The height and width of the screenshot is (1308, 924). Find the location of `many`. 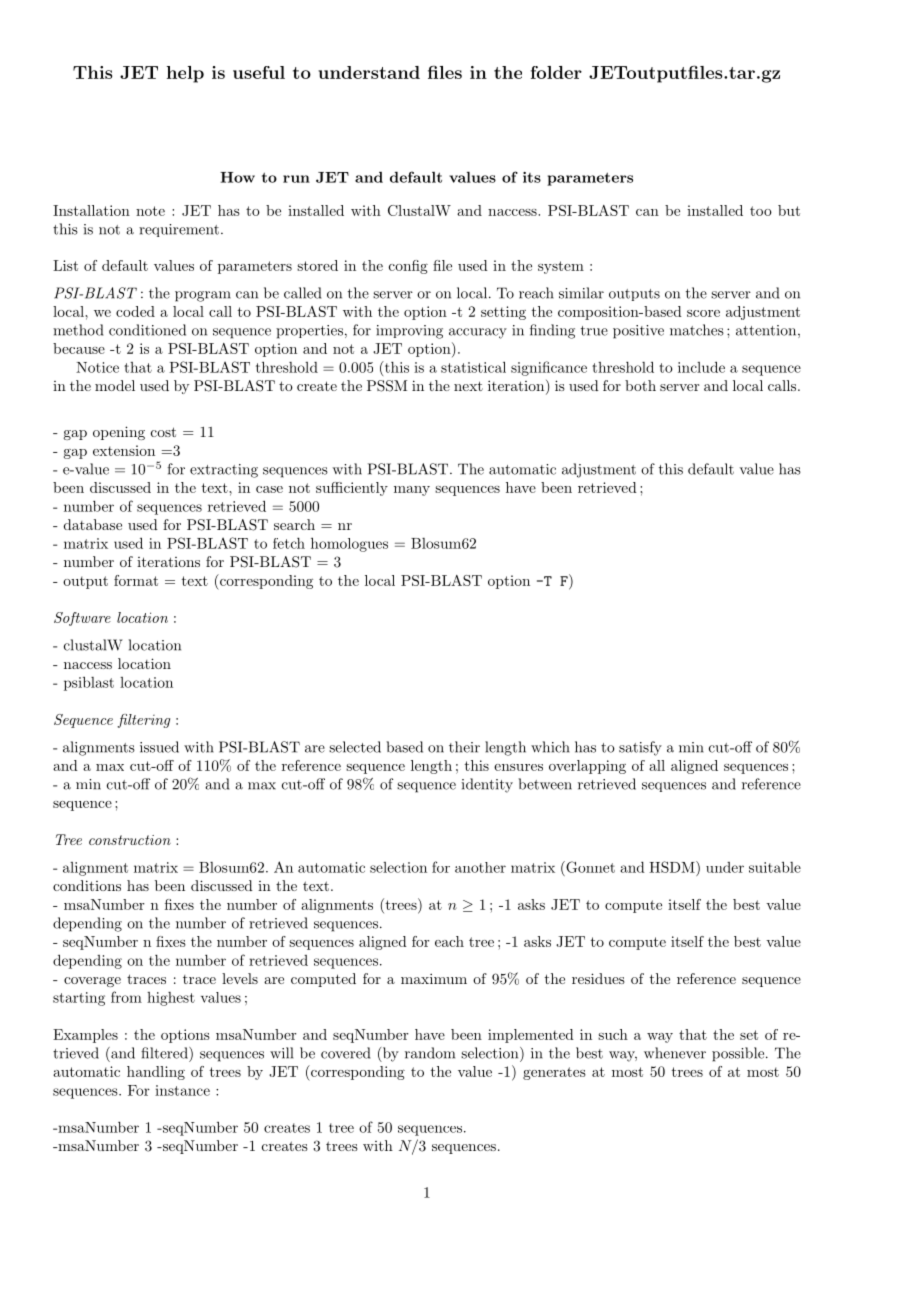

many is located at coordinates (412, 491).
